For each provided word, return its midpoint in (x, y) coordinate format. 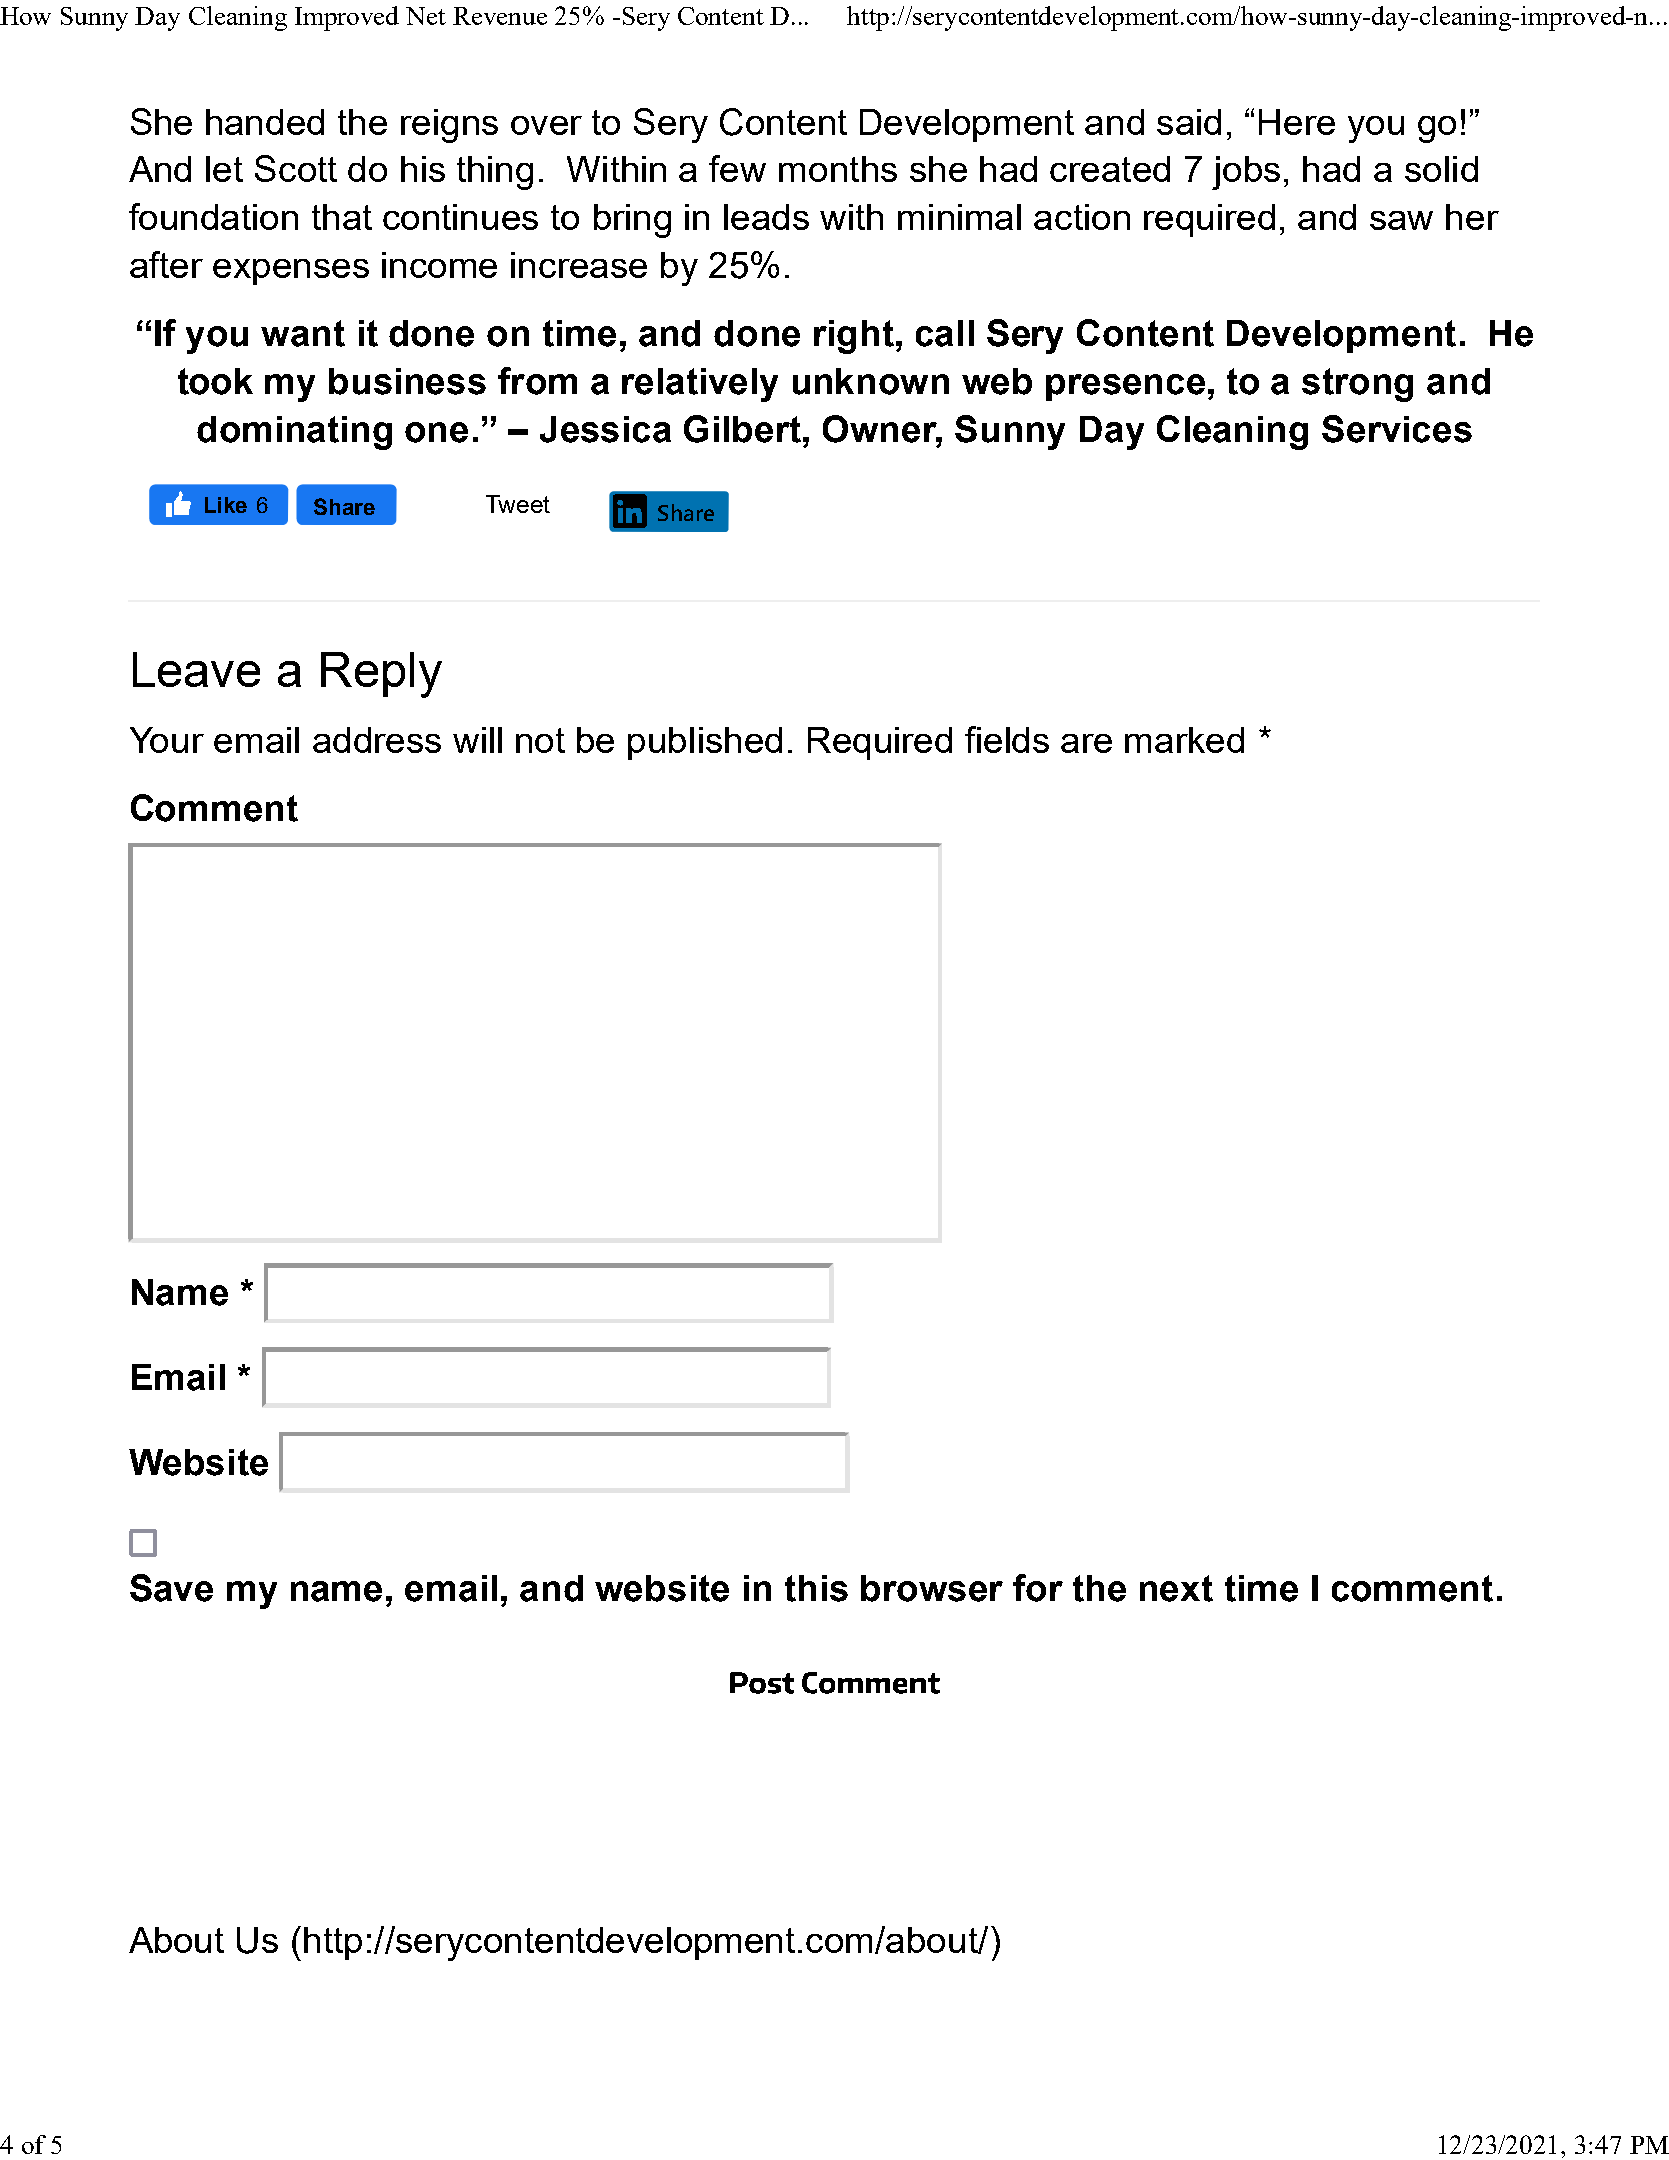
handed (265, 122)
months (838, 169)
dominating (294, 433)
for (1038, 1588)
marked (1184, 740)
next (1176, 1588)
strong (1357, 385)
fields (1007, 739)
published (705, 743)
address (377, 740)
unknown (871, 381)
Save (171, 1588)
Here (1297, 122)
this (816, 1588)
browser (932, 1588)
